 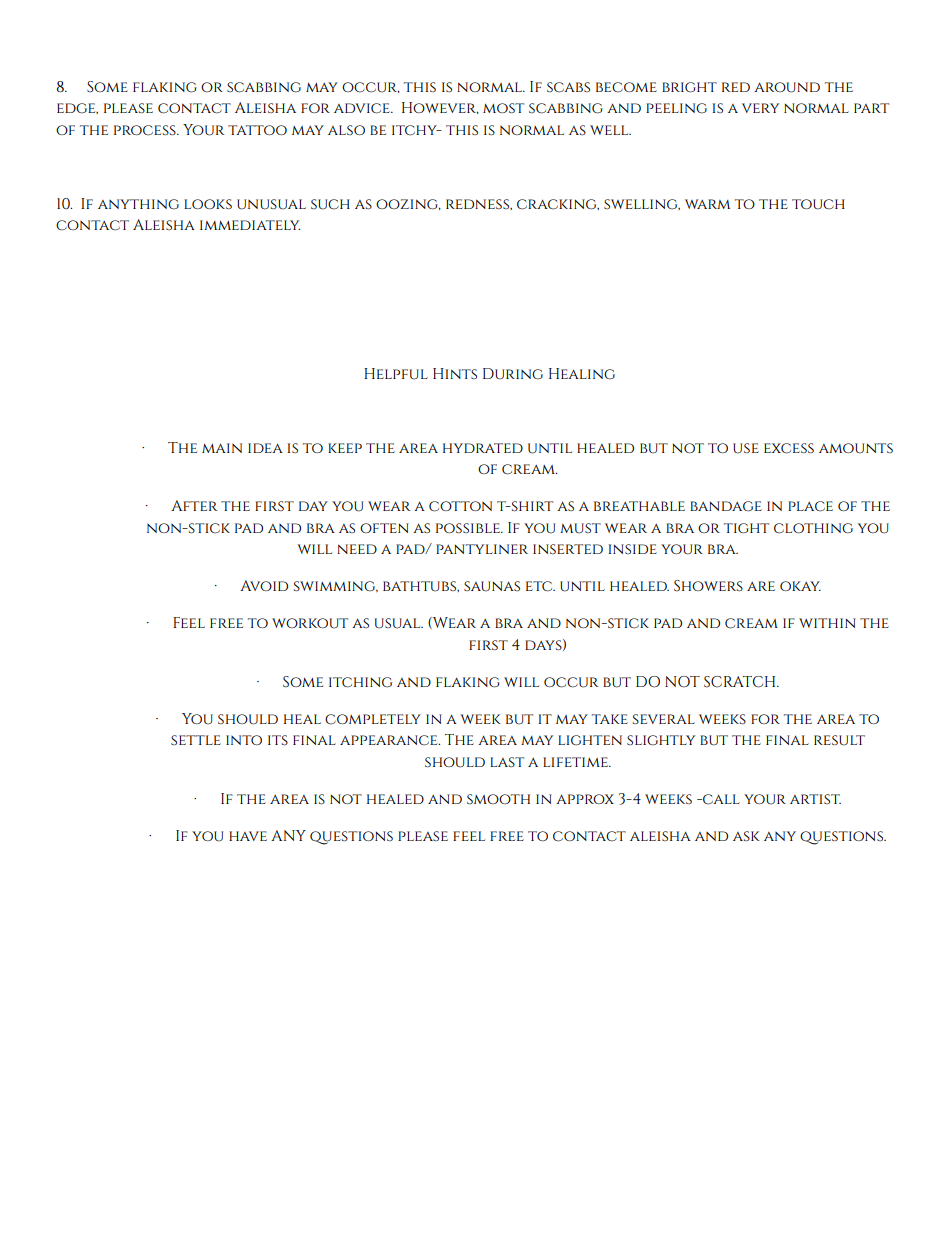 What do you see at coordinates (498, 799) in the image?
I see `smooth` at bounding box center [498, 799].
